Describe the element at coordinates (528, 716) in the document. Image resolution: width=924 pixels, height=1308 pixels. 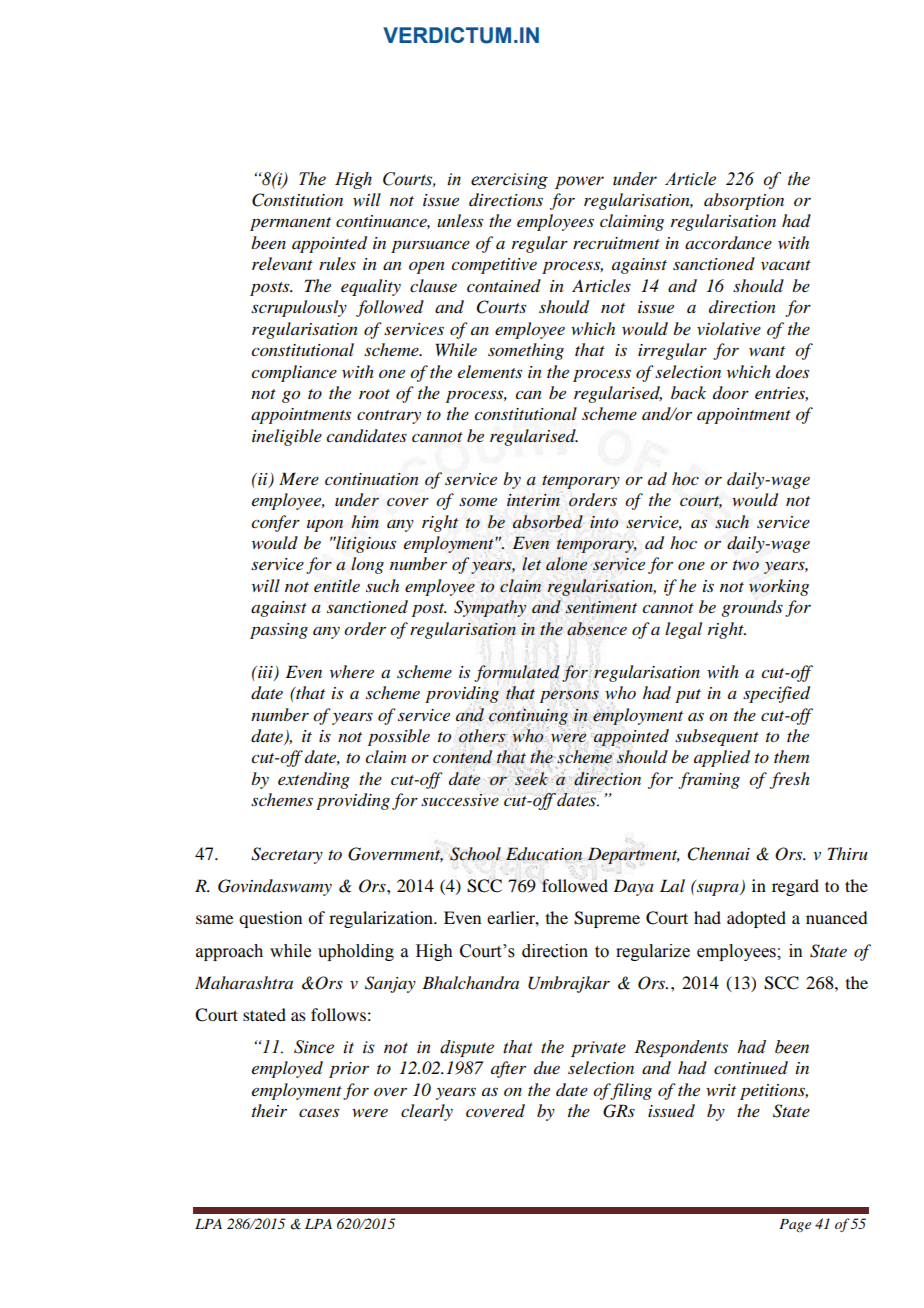
I see `continuing` at that location.
